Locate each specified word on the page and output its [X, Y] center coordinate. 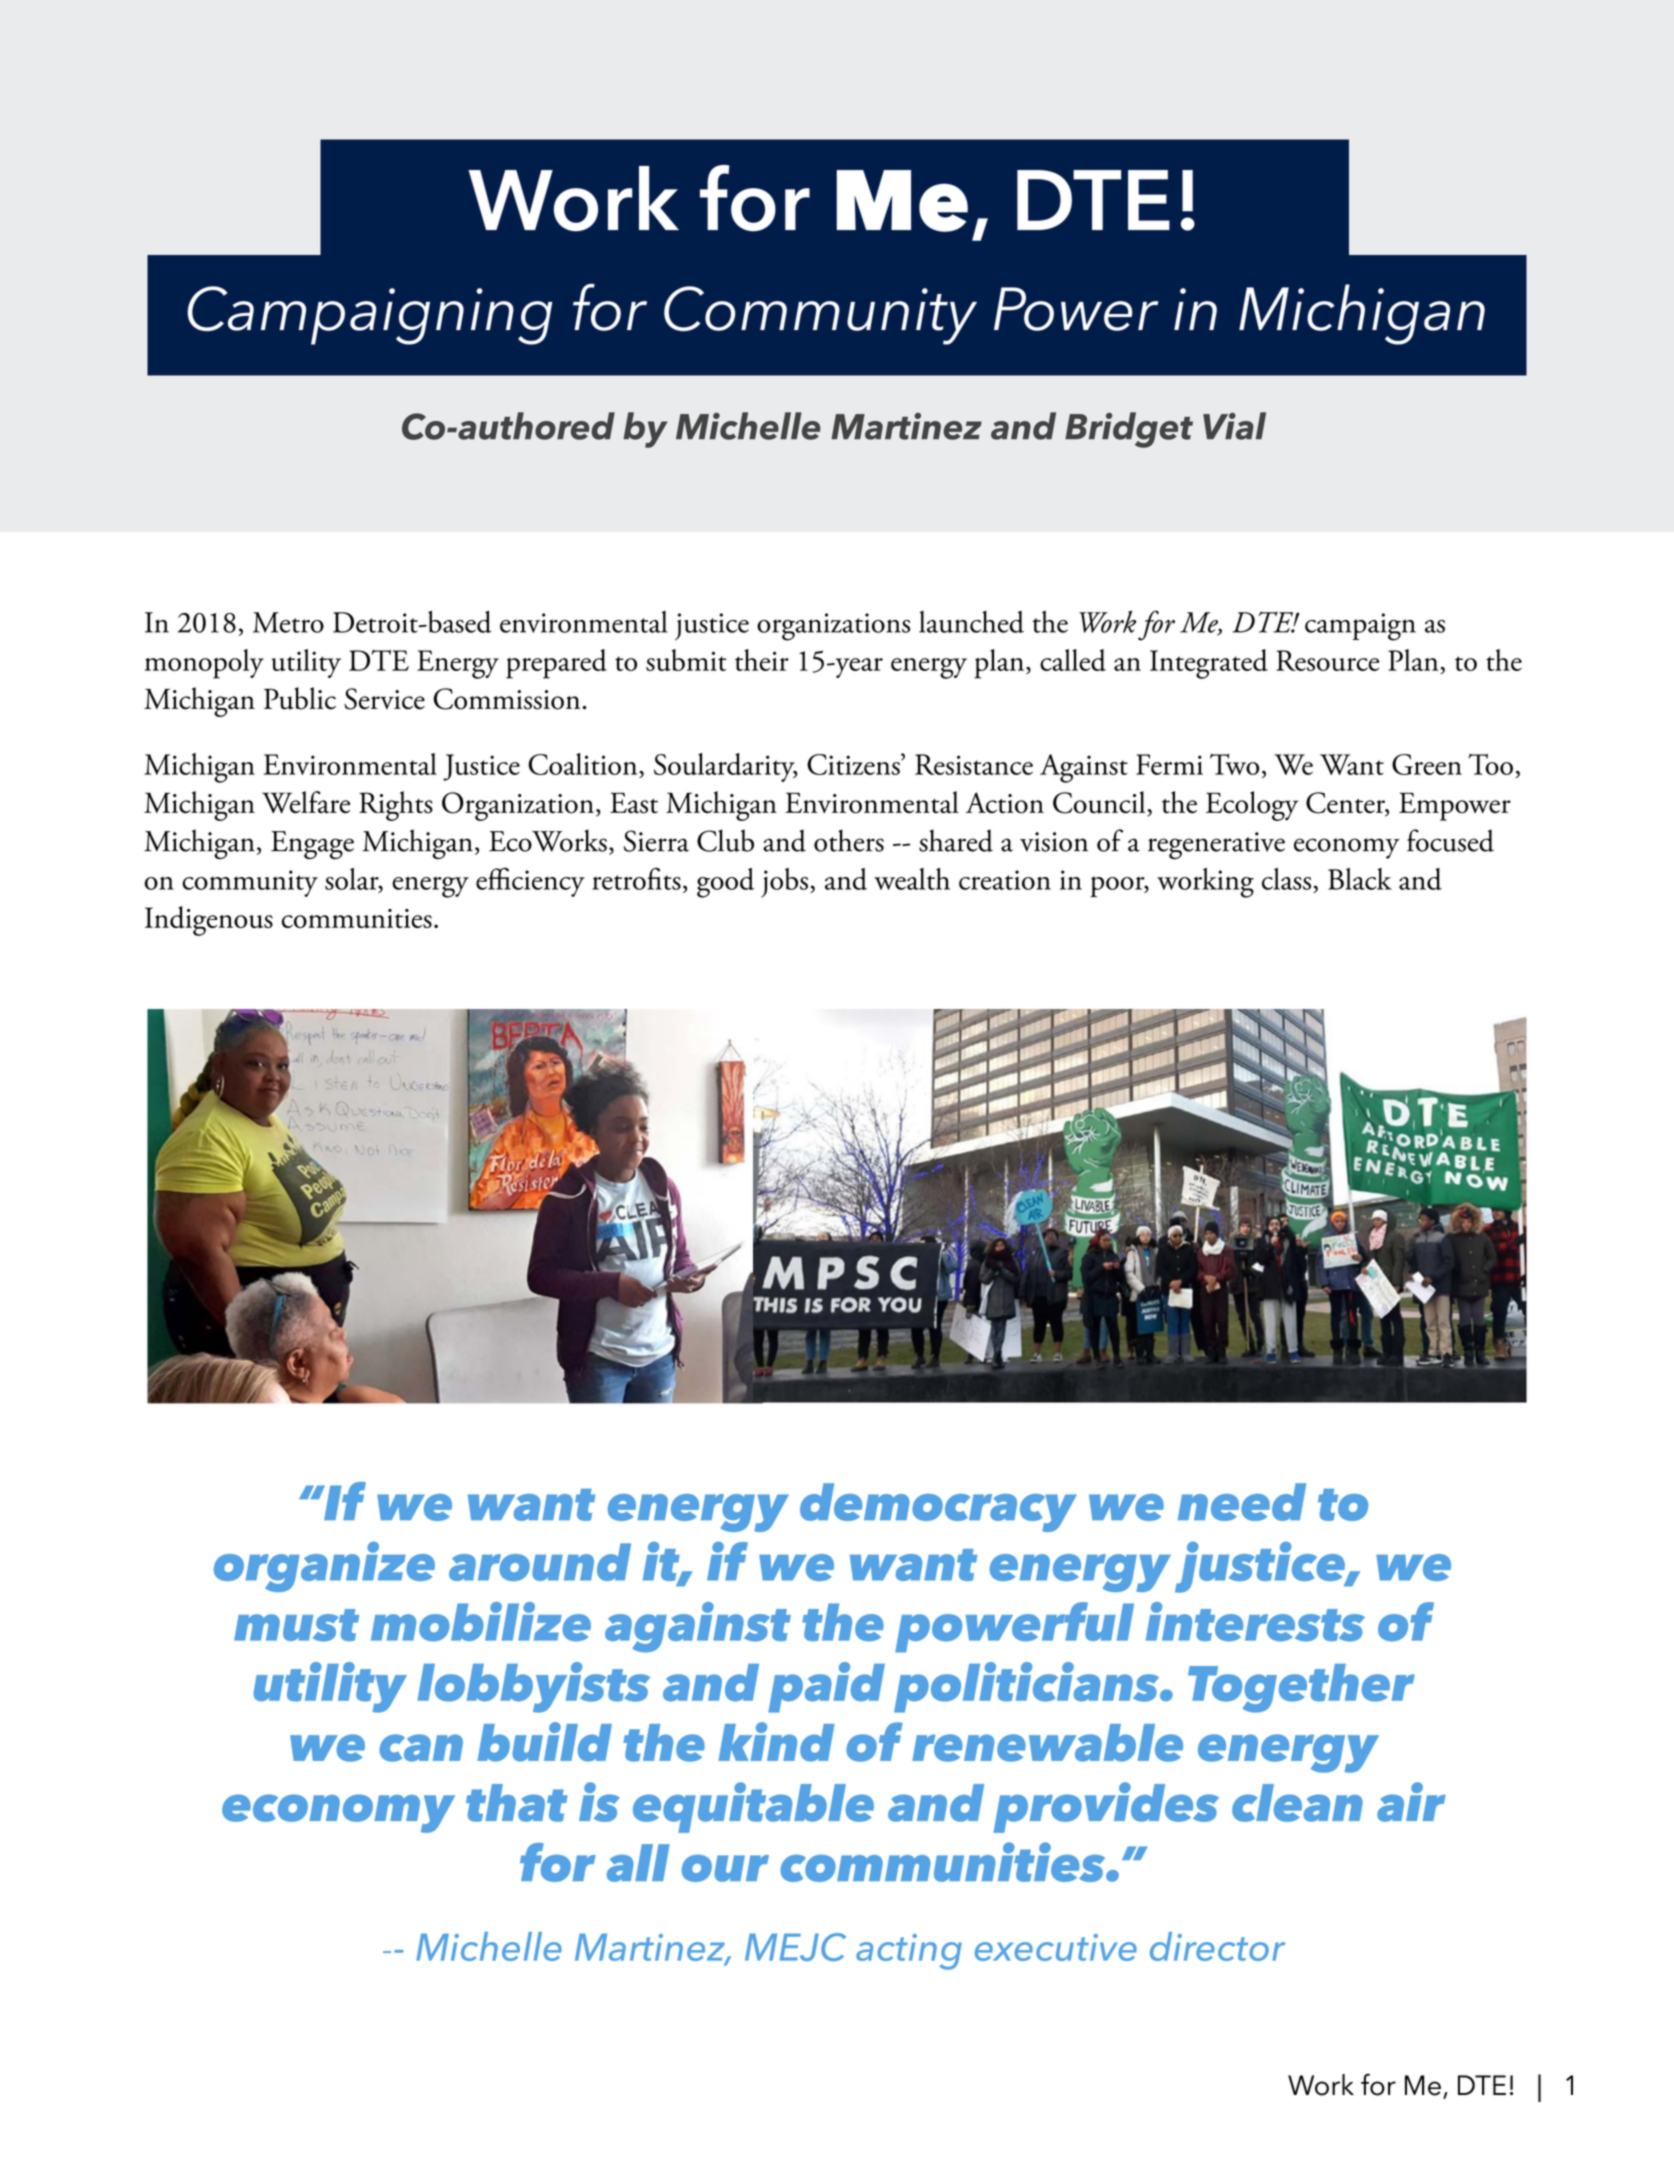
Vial [1234, 426]
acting [909, 1952]
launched [971, 622]
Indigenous [209, 921]
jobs [784, 883]
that [516, 1803]
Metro [288, 622]
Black [1360, 879]
